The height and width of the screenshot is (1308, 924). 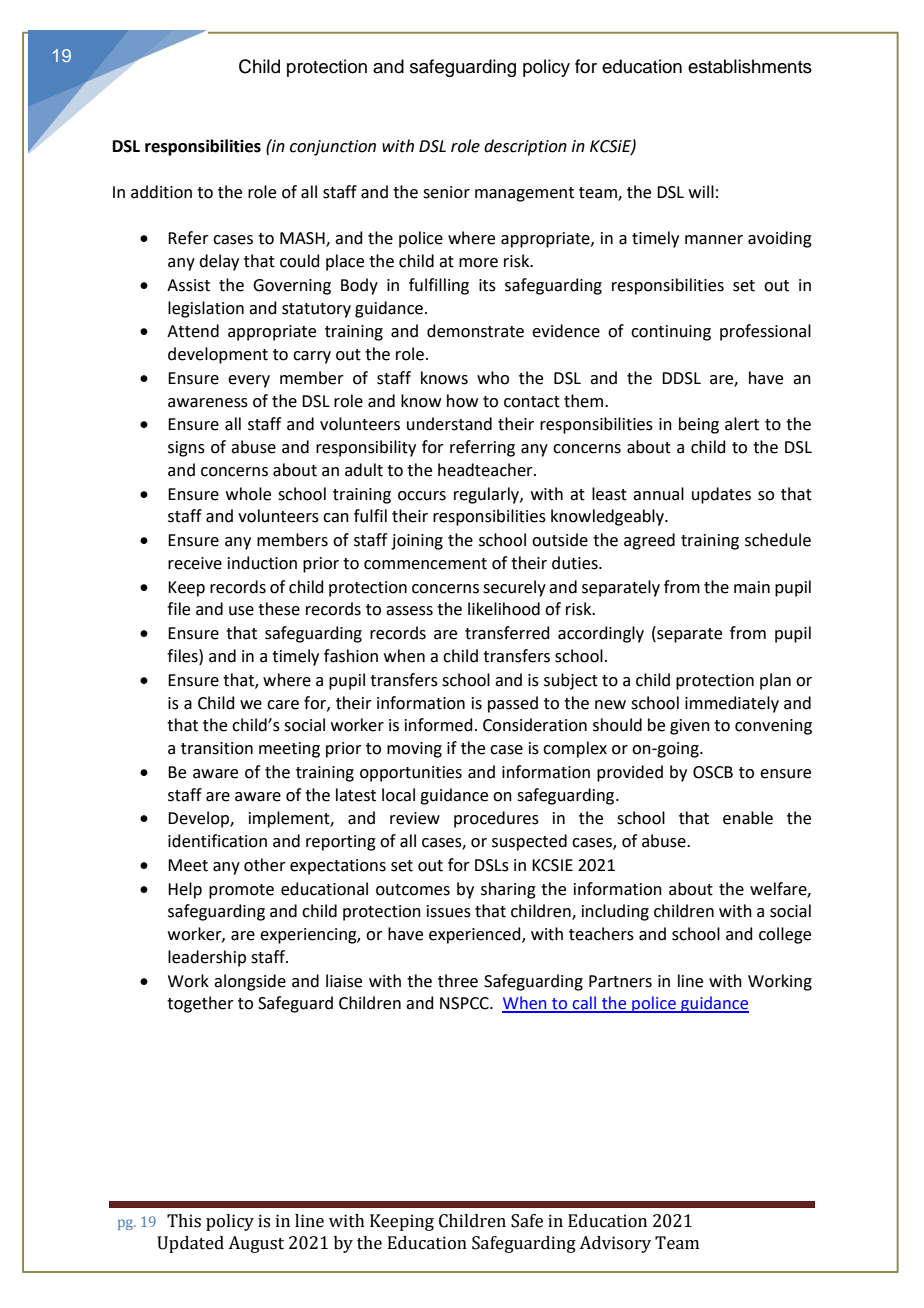 What do you see at coordinates (256, 1244) in the screenshot?
I see `August` at bounding box center [256, 1244].
